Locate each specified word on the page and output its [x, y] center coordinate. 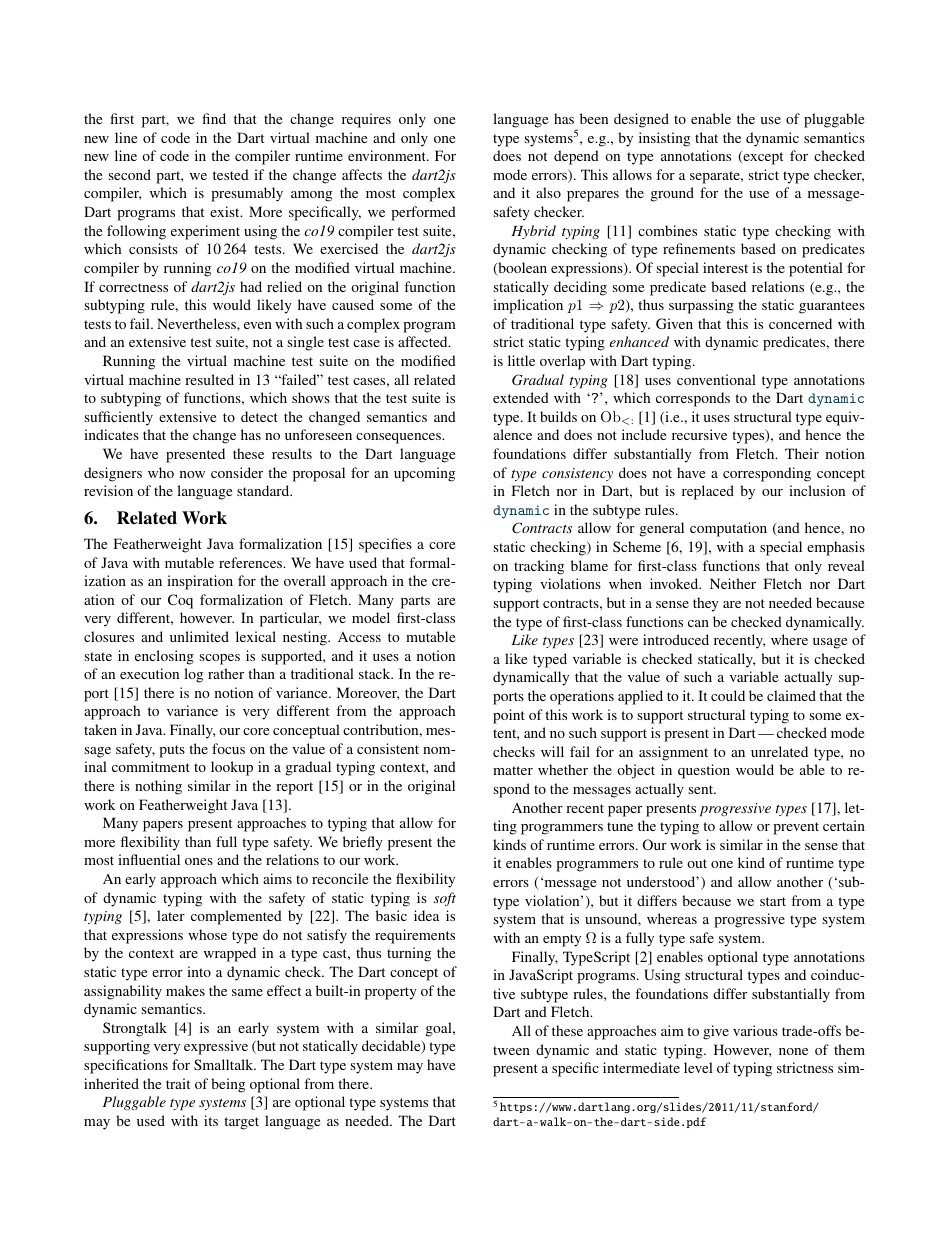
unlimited [199, 636]
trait [178, 1083]
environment [388, 155]
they [706, 604]
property [391, 993]
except [762, 158]
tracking [539, 567]
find [214, 118]
